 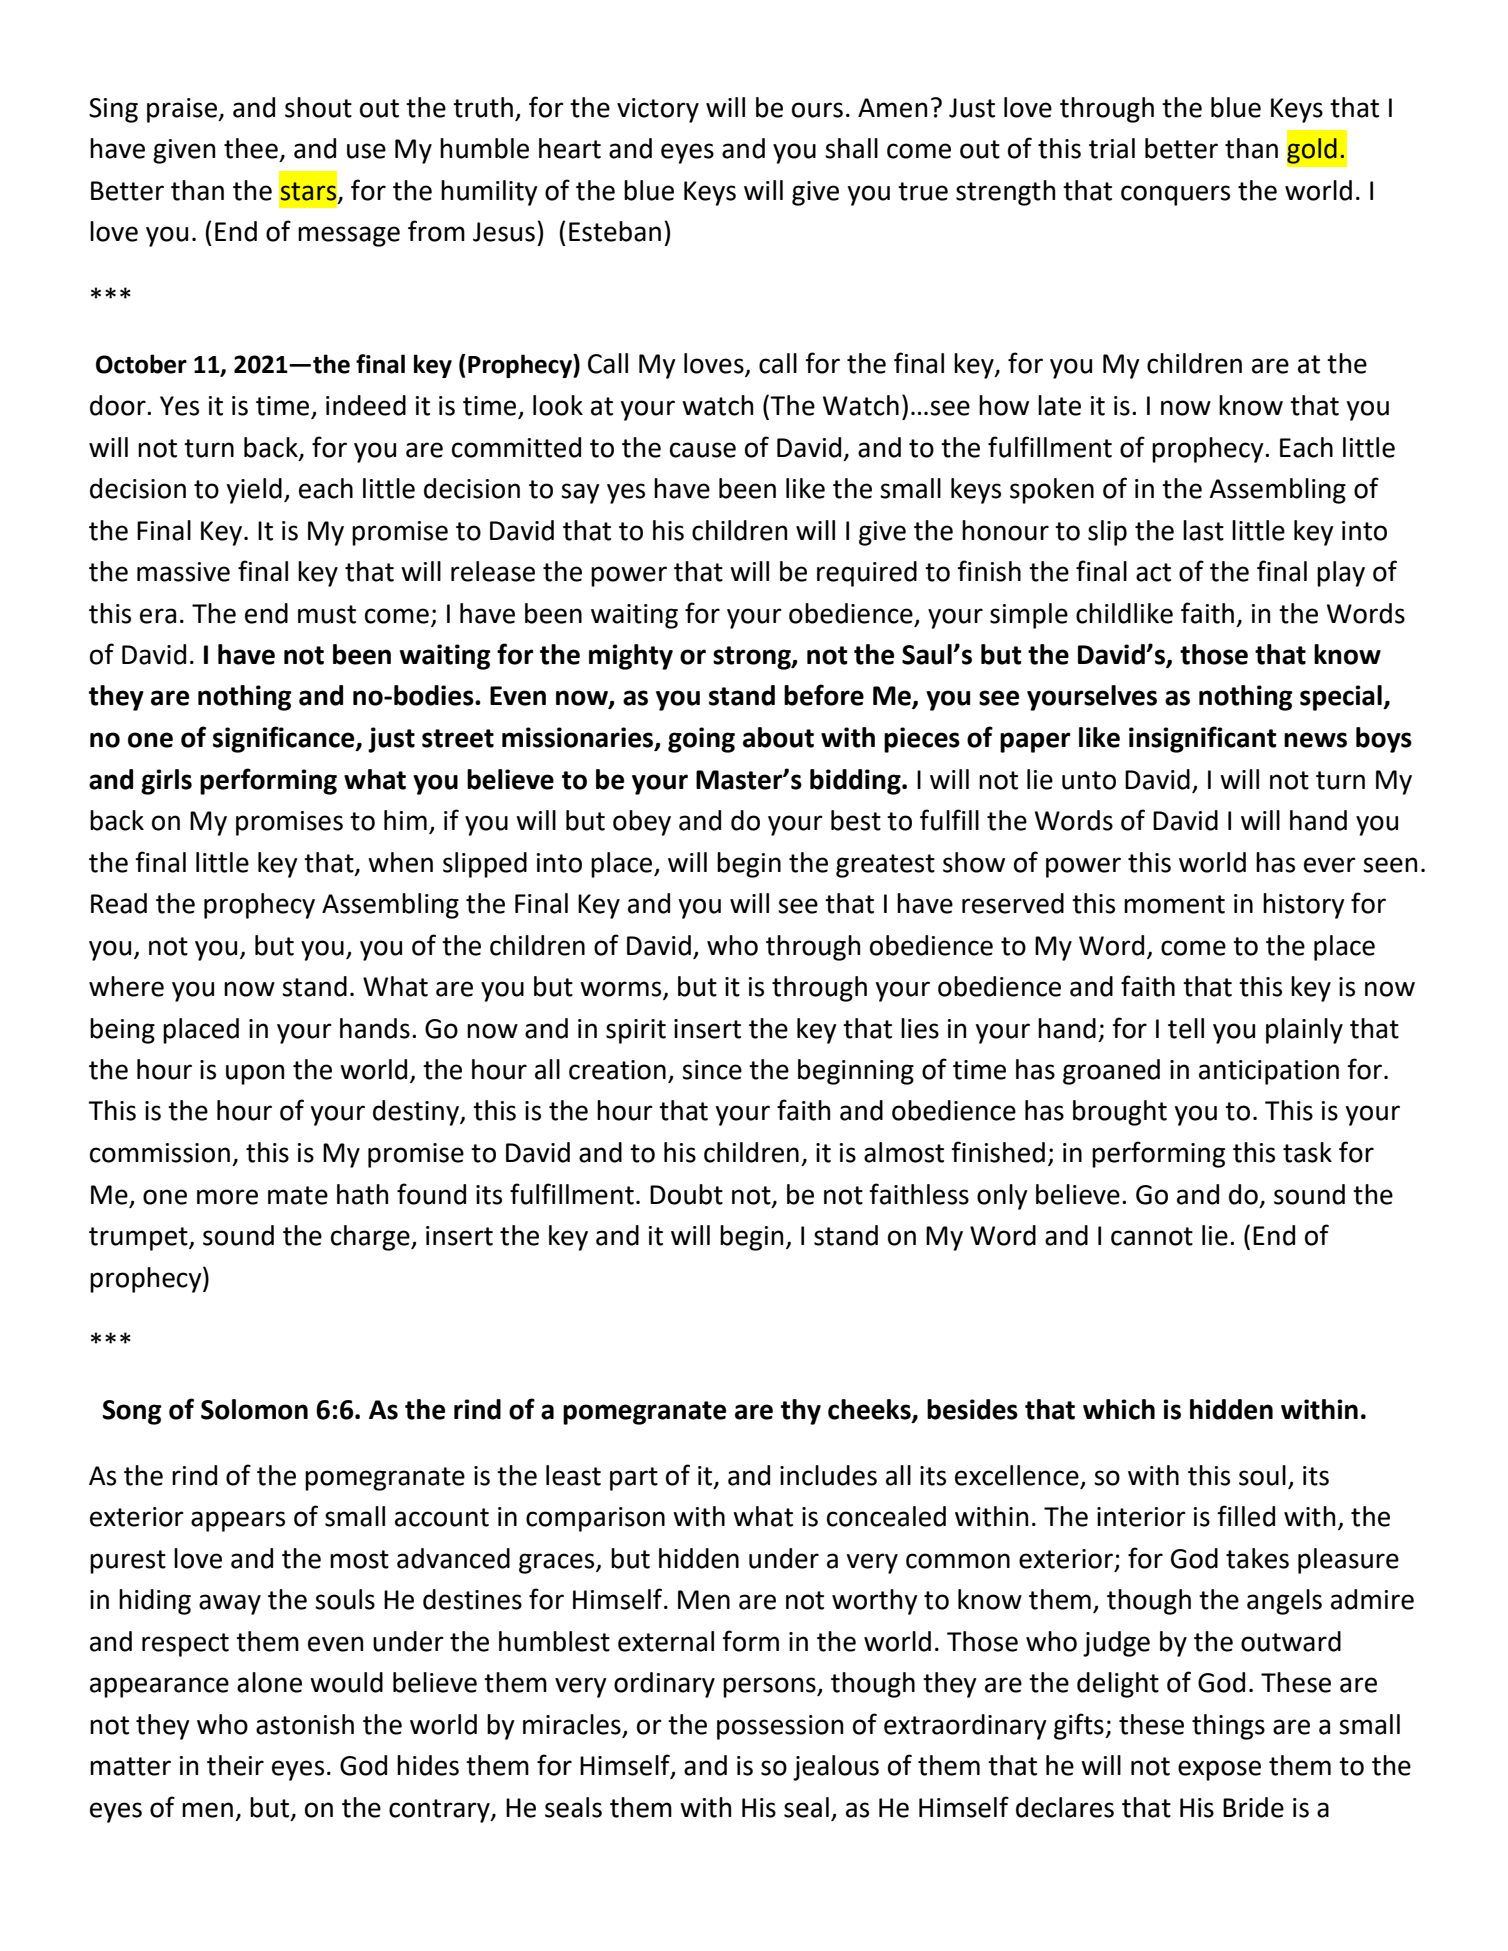 I want to click on significance, so click(x=285, y=739).
